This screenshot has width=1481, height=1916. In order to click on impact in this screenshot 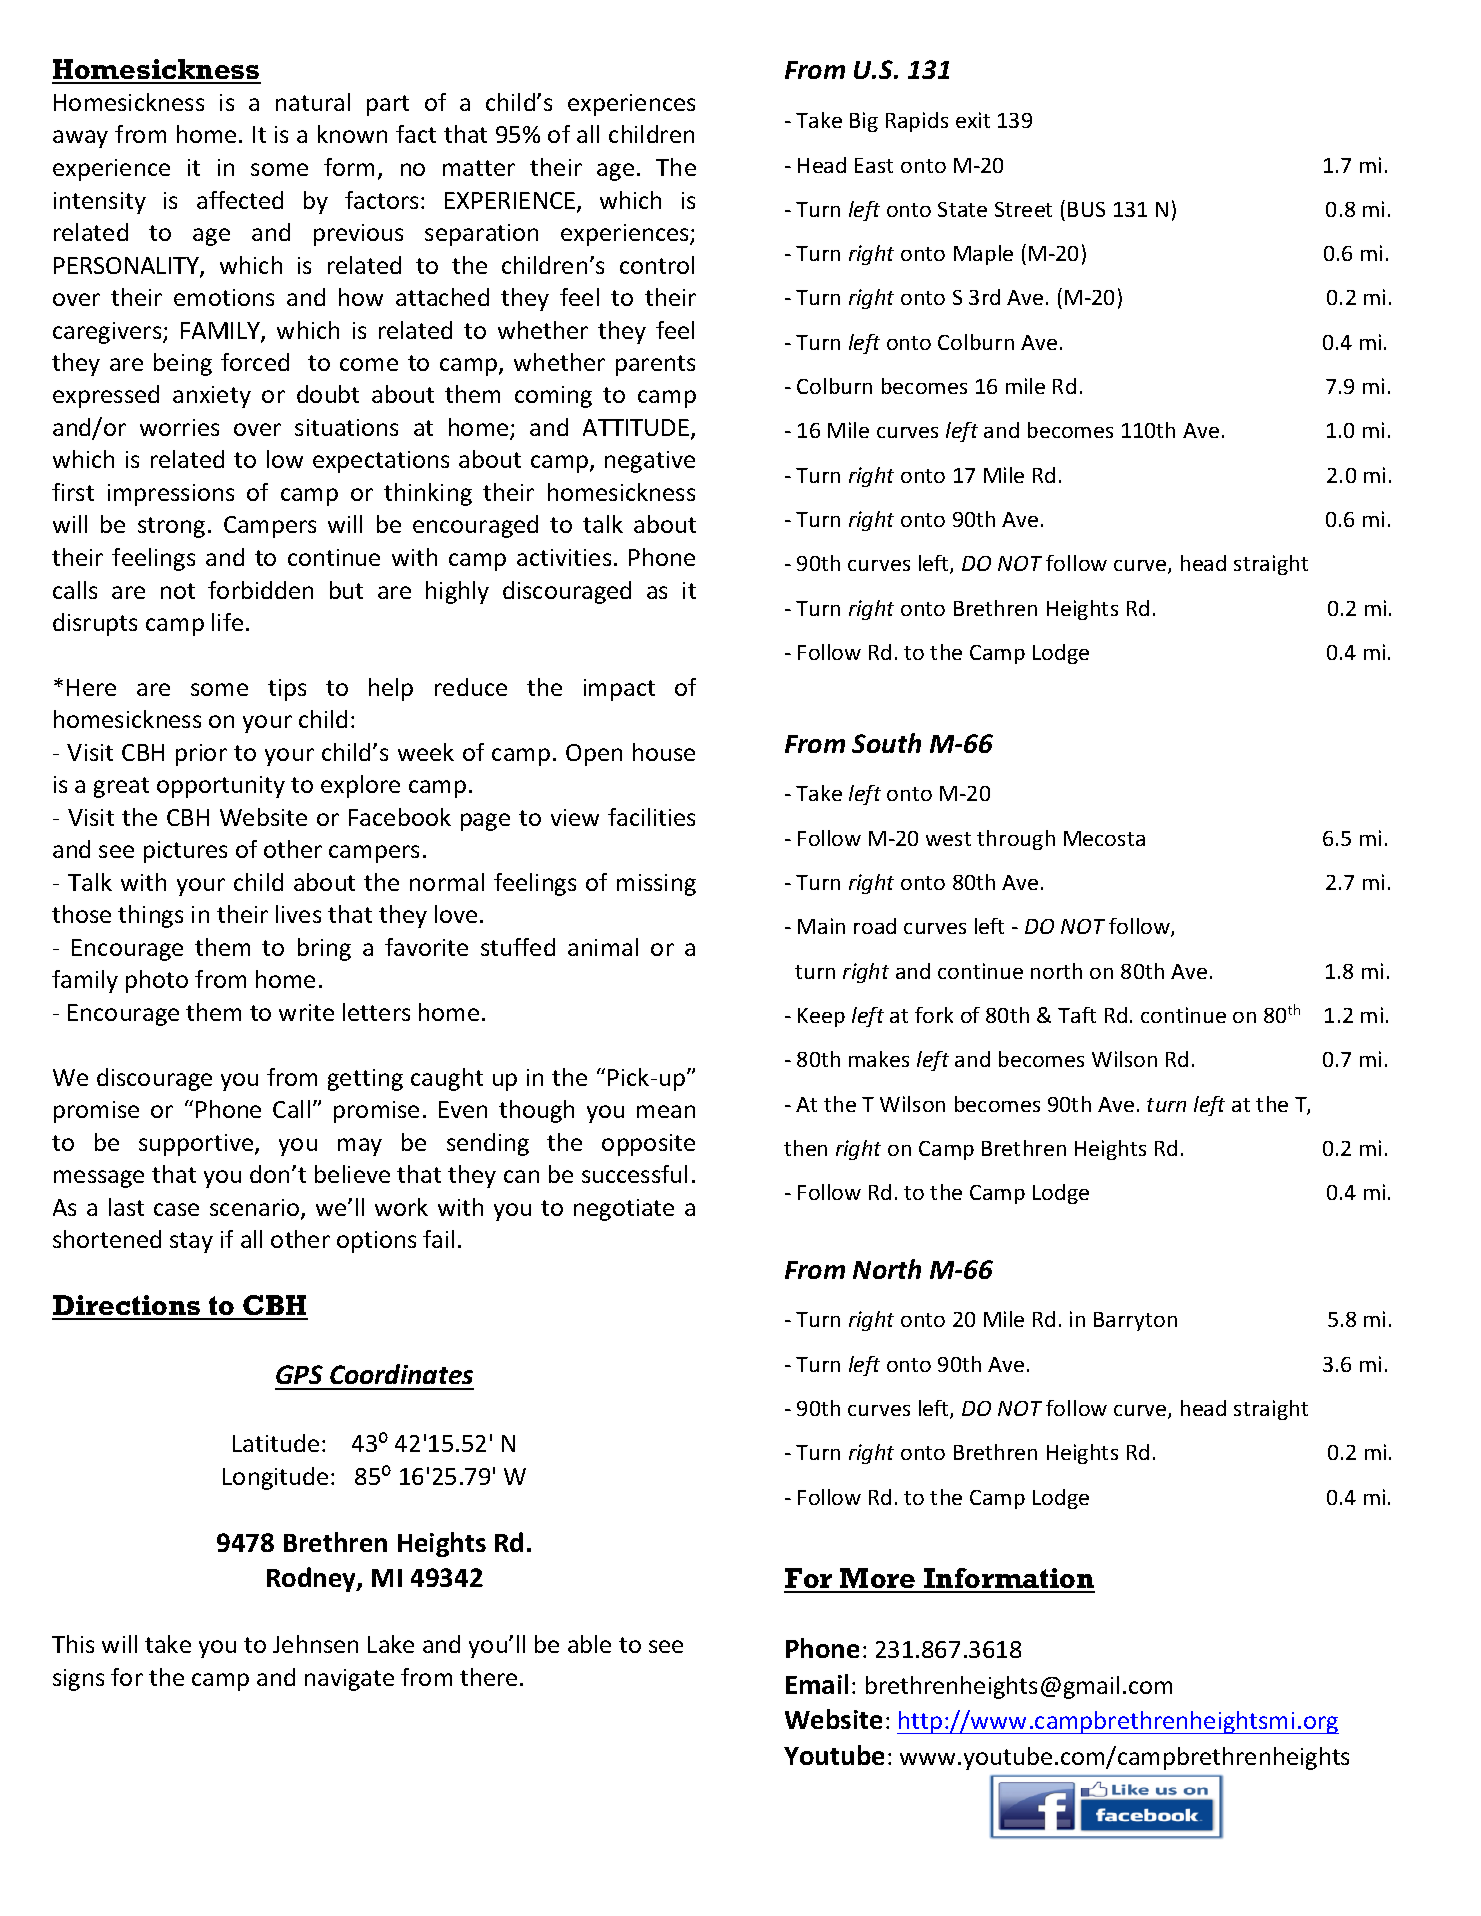, I will do `click(619, 690)`.
